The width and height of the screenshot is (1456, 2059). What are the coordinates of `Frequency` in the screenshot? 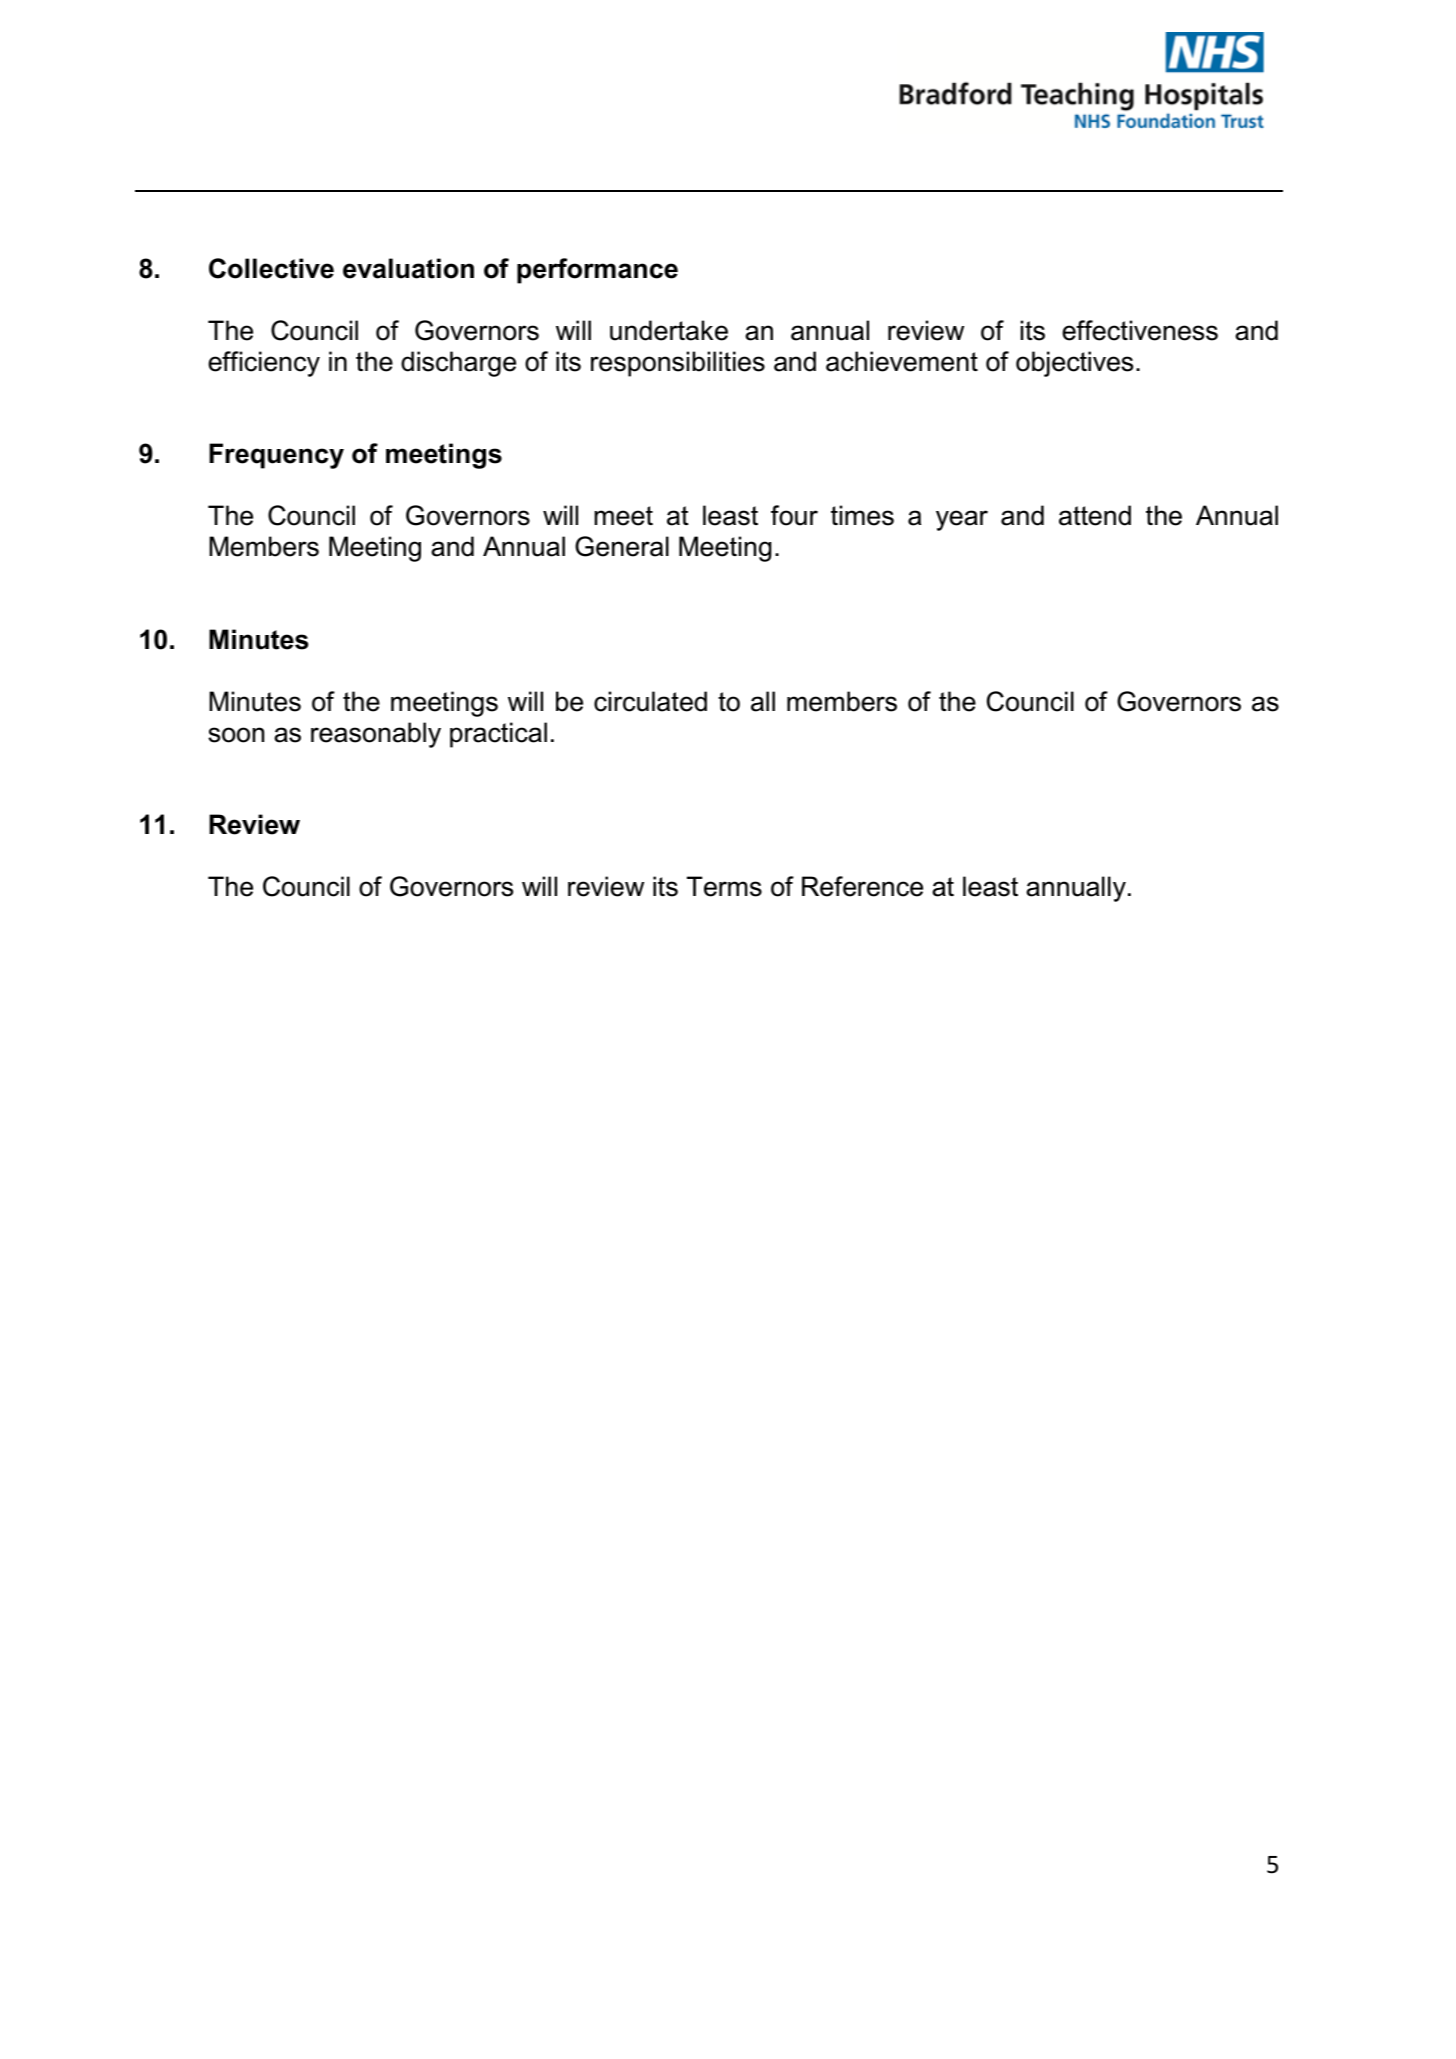 It's located at (276, 456).
